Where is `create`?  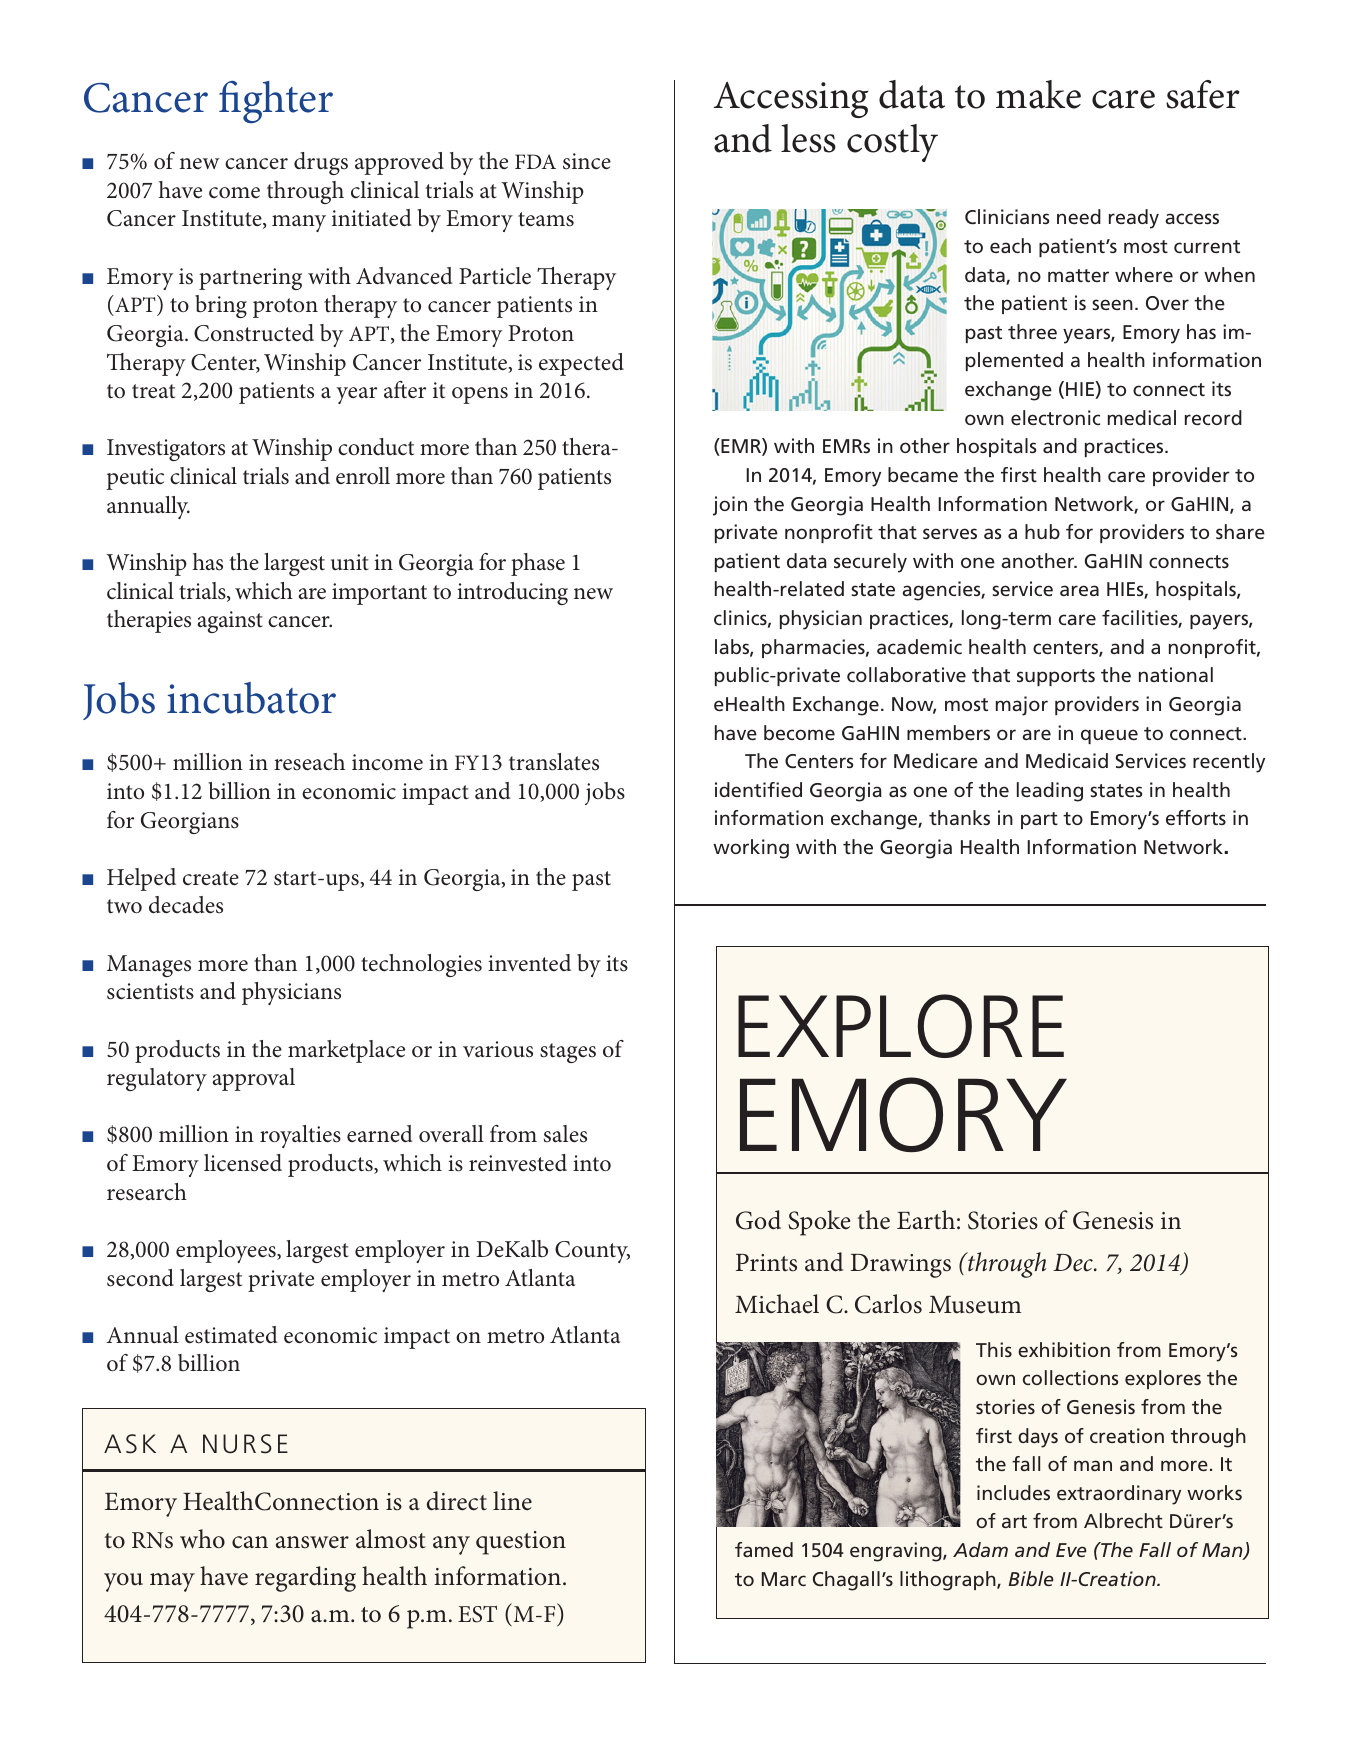 create is located at coordinates (211, 878).
